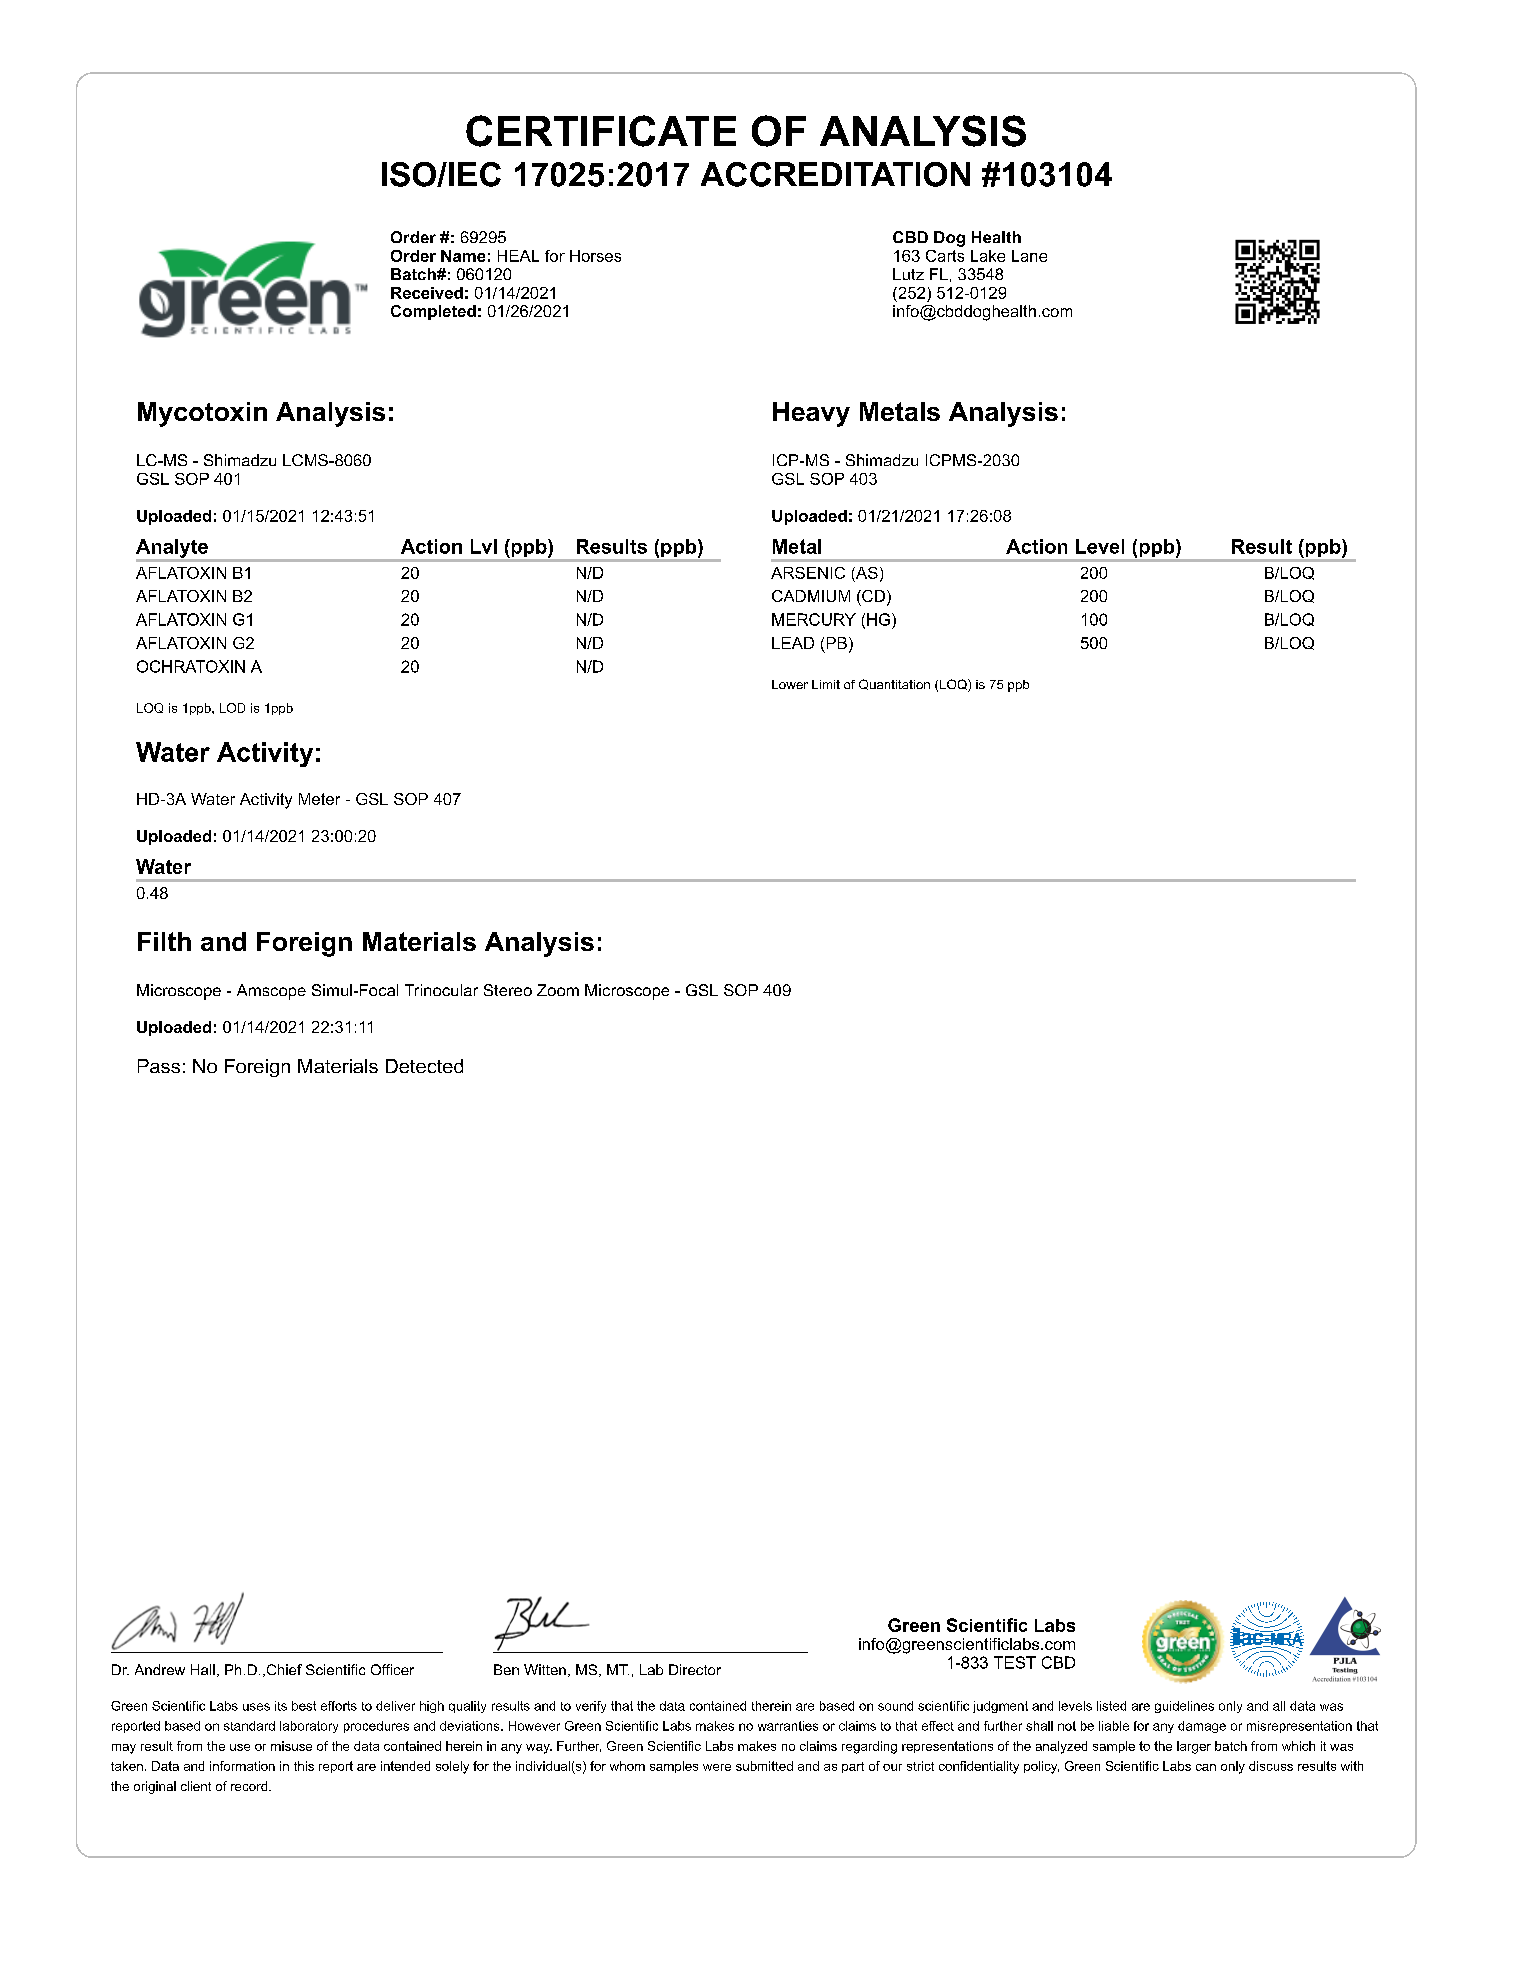  What do you see at coordinates (835, 174) in the page?
I see `ACCREDITATION` at bounding box center [835, 174].
